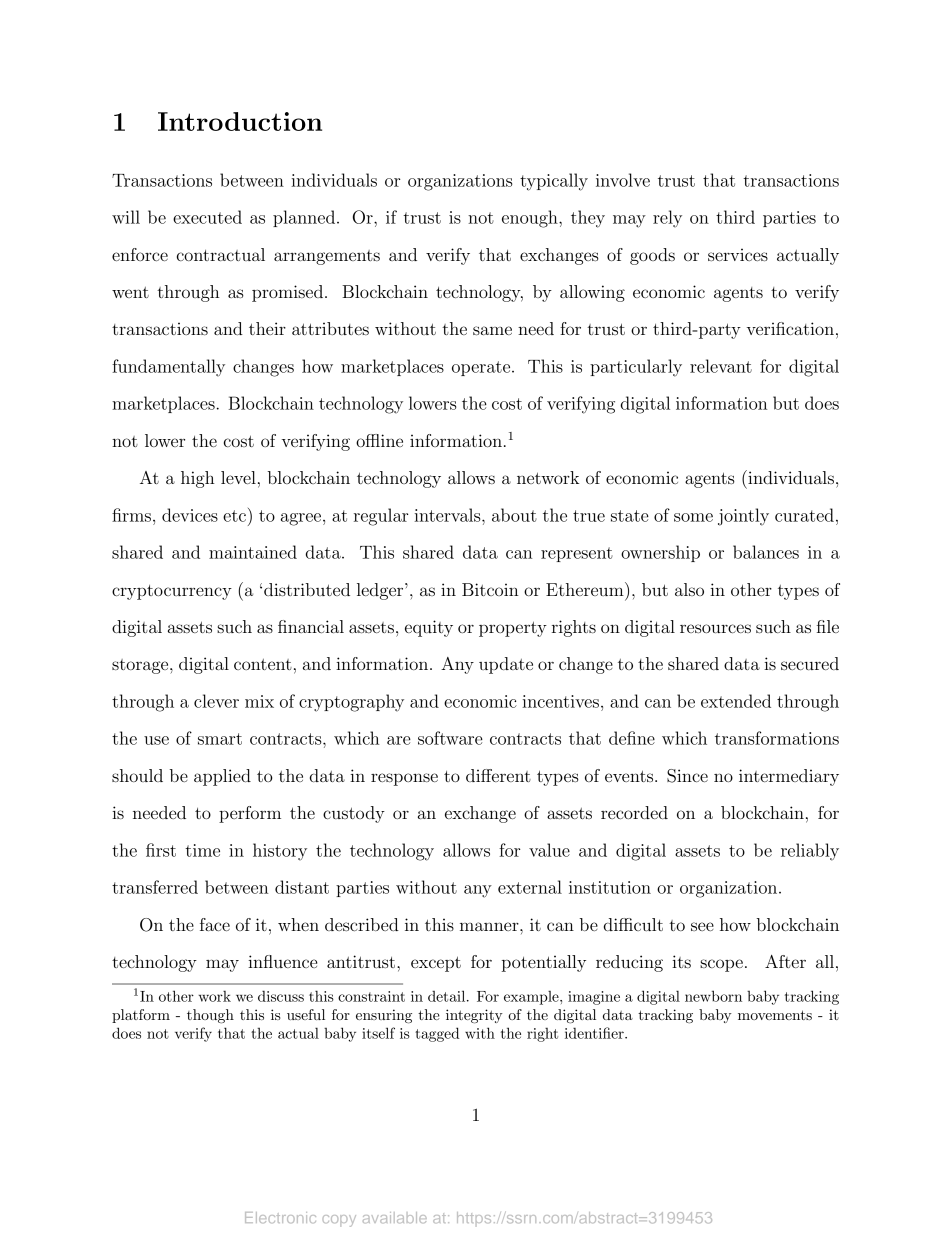 This screenshot has height=1233, width=952. Describe the element at coordinates (395, 1217) in the screenshot. I see `available` at that location.
